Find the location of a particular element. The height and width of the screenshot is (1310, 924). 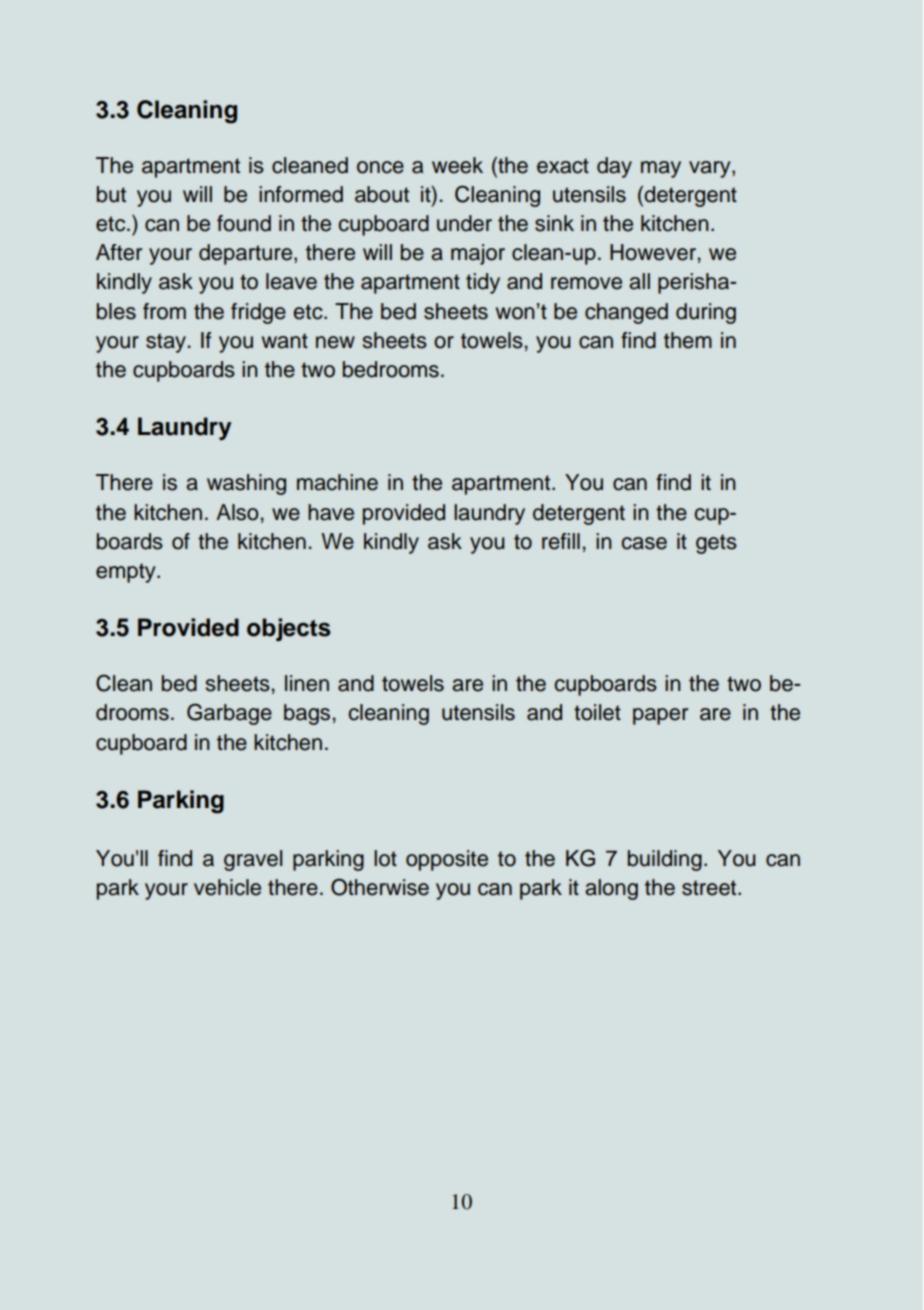

but is located at coordinates (111, 194).
